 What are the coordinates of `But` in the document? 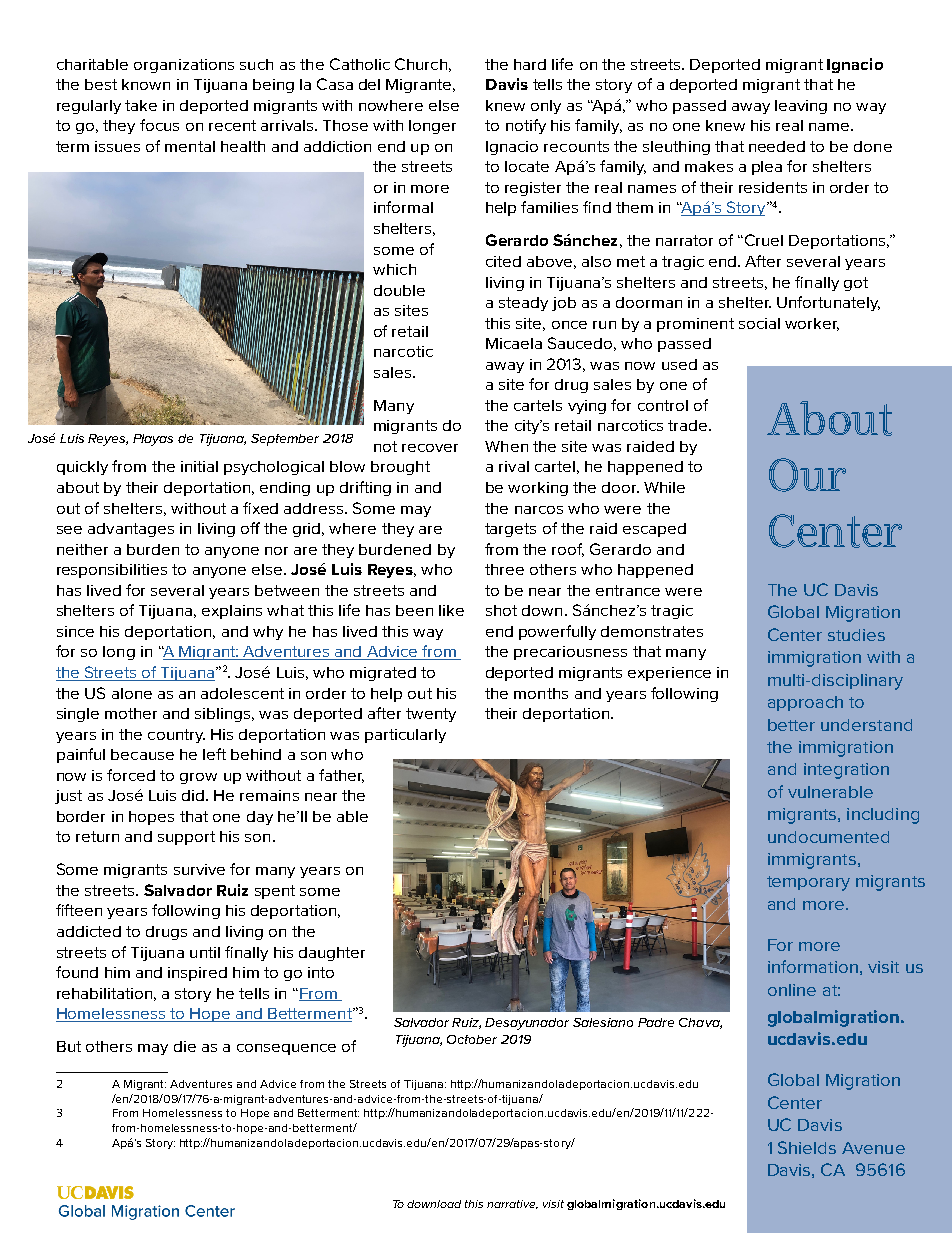 It's located at (69, 1046).
